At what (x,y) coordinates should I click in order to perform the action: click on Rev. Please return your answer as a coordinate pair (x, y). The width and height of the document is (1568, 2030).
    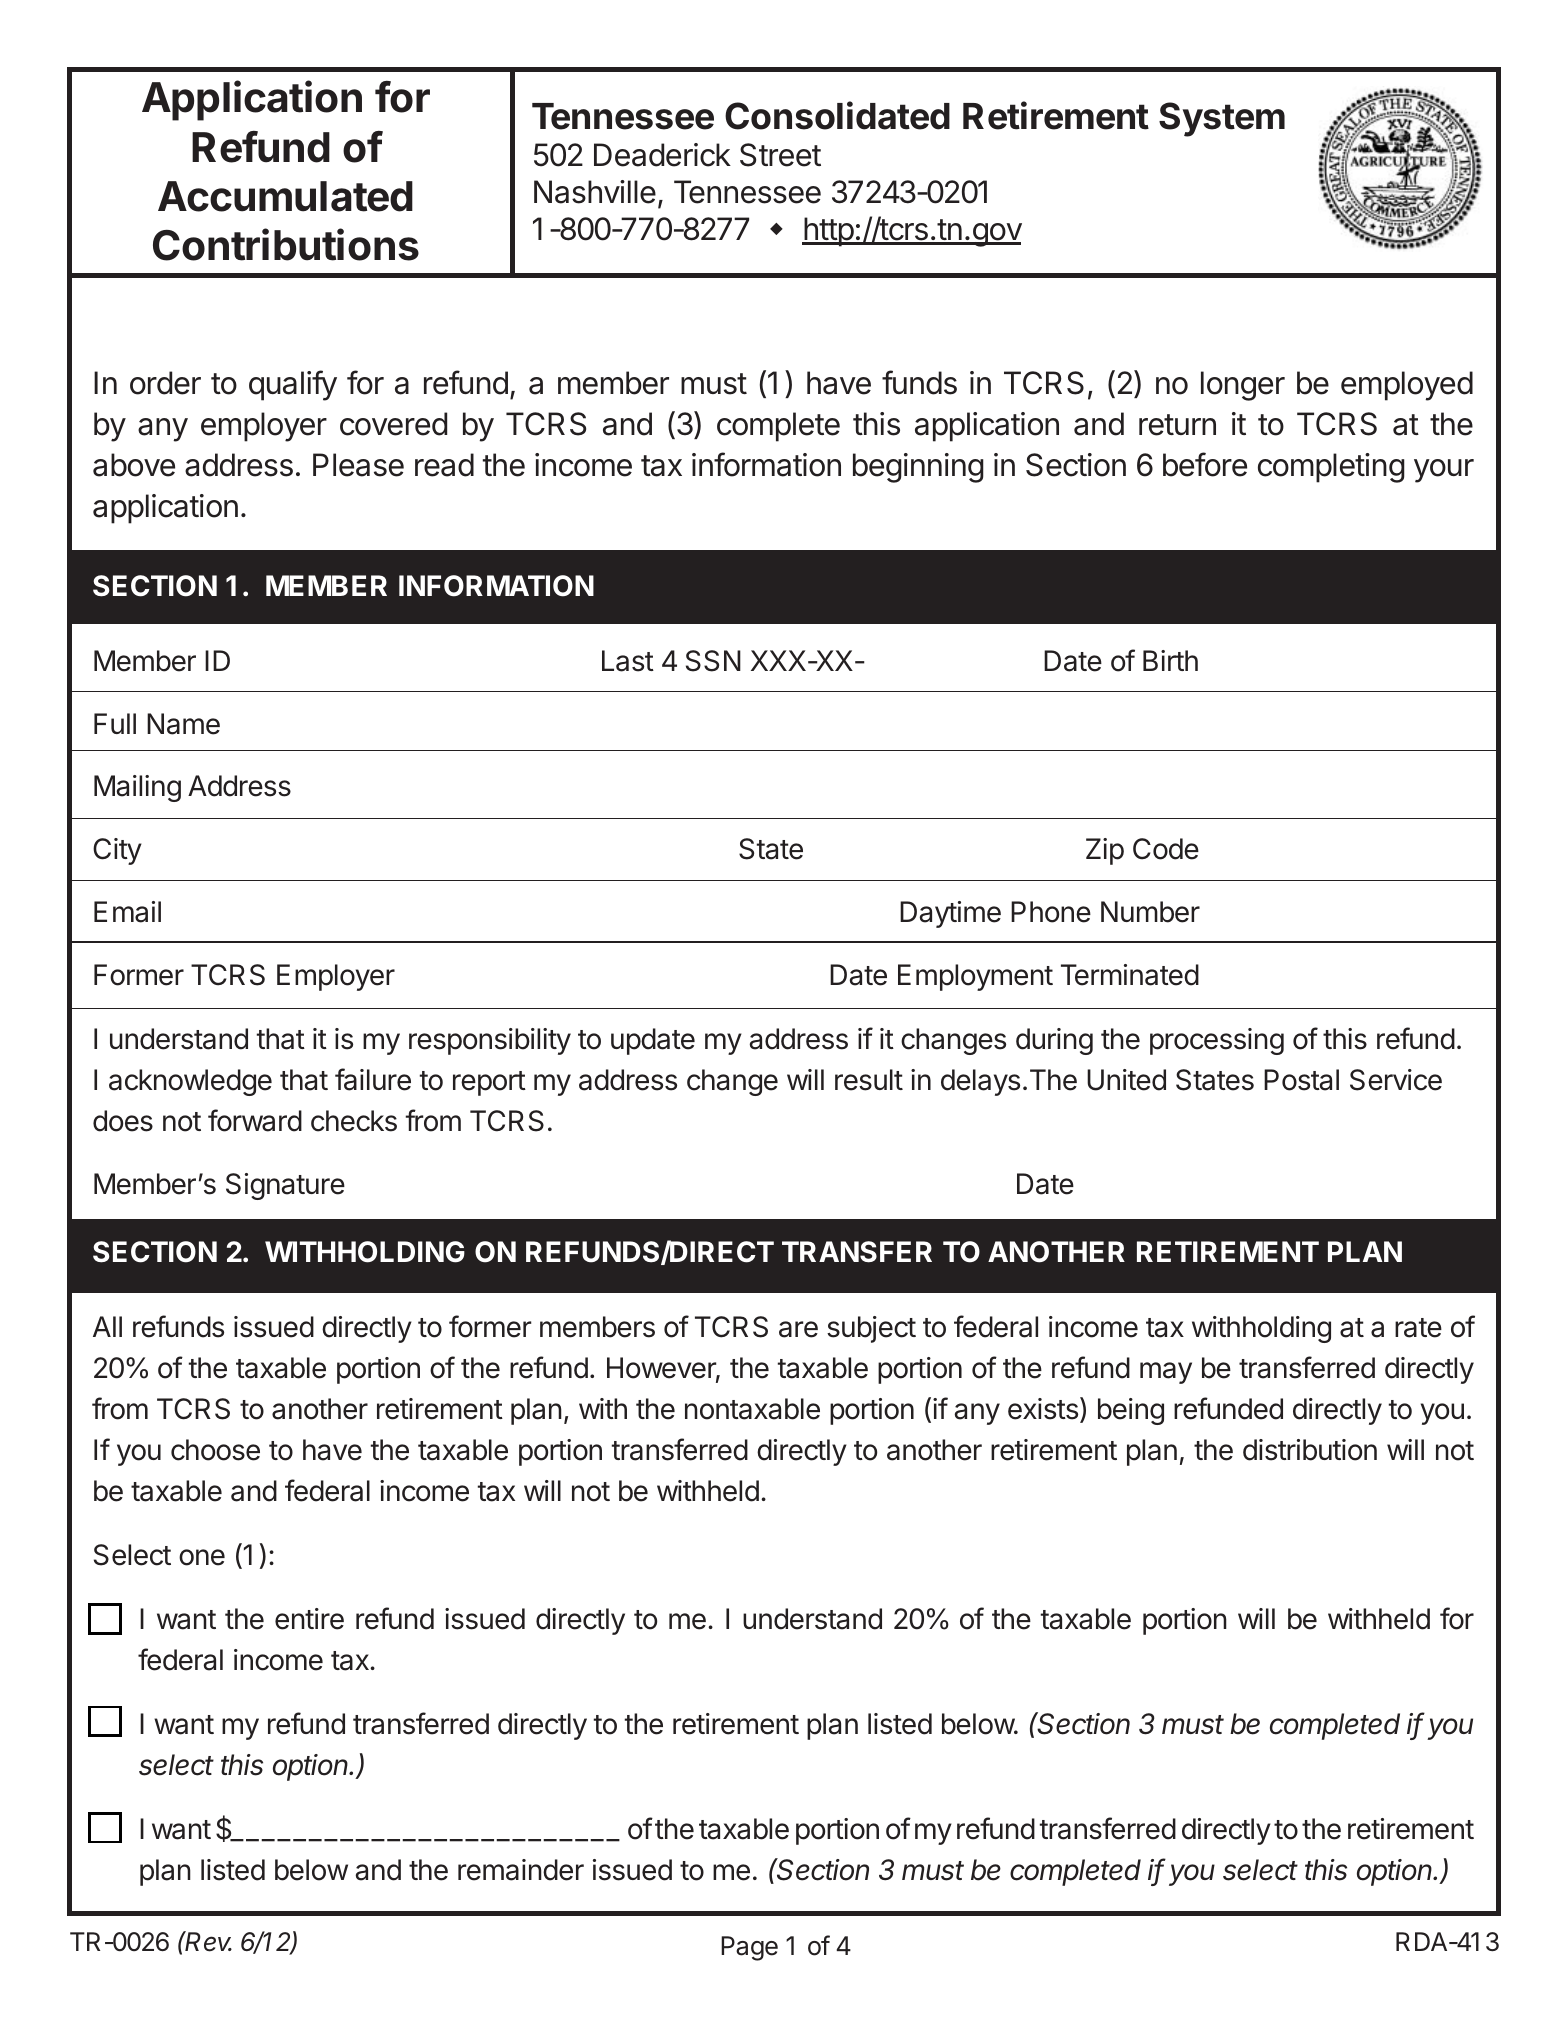
    Looking at the image, I should click on (208, 1941).
